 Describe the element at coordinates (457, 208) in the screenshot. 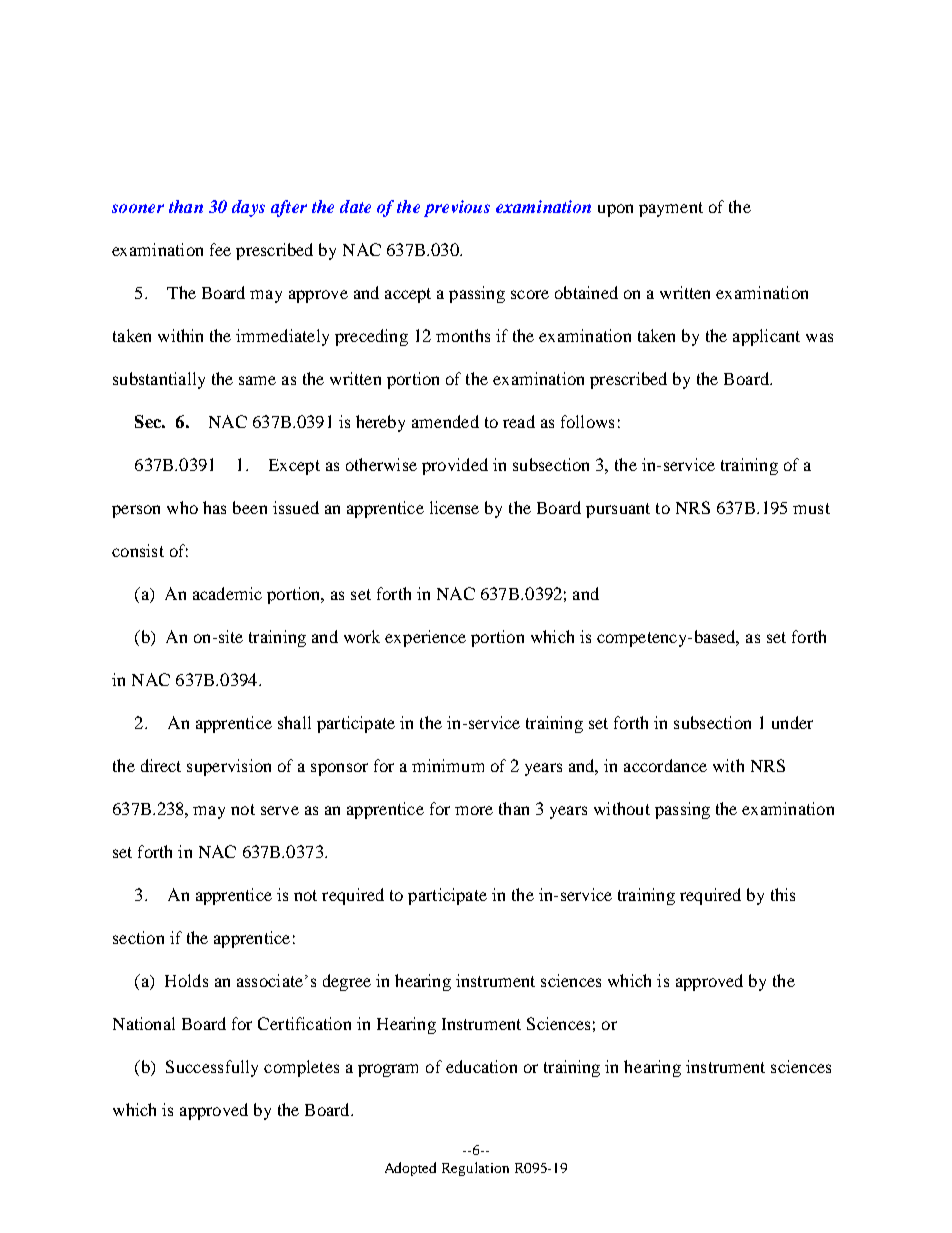

I see `previous` at that location.
